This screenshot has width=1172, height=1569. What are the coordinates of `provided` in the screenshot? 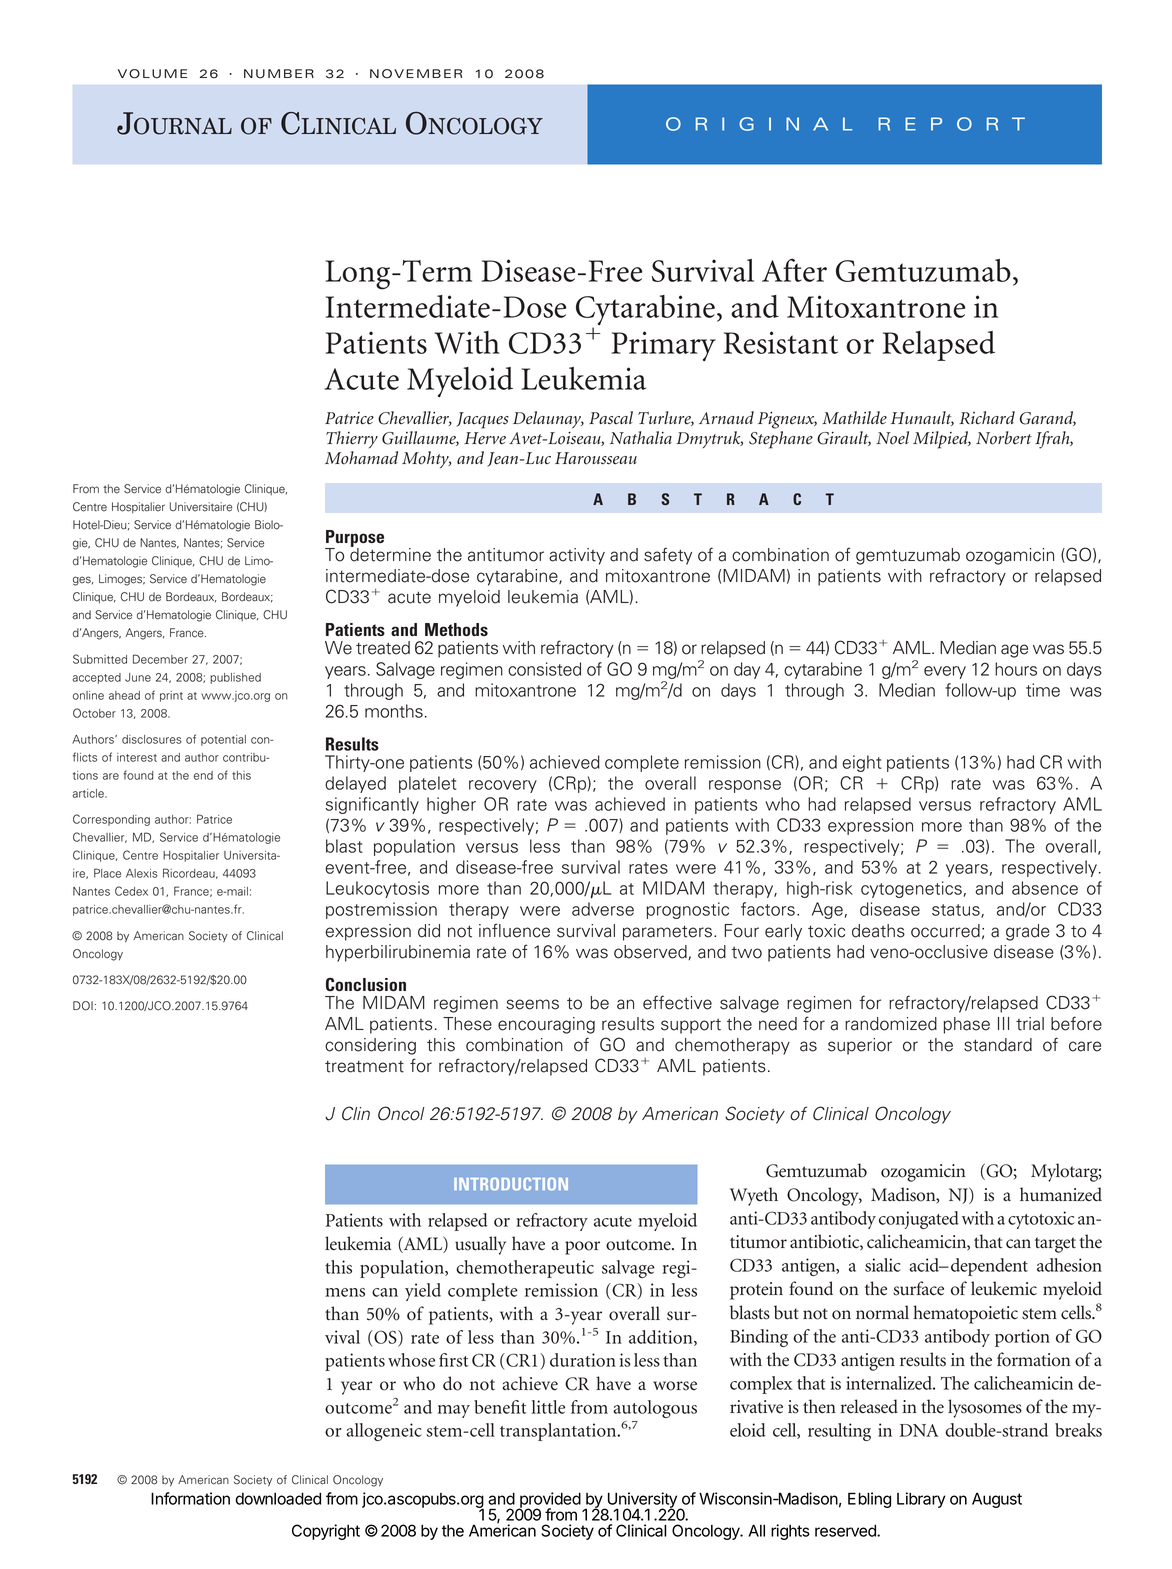 It's located at (549, 1501).
